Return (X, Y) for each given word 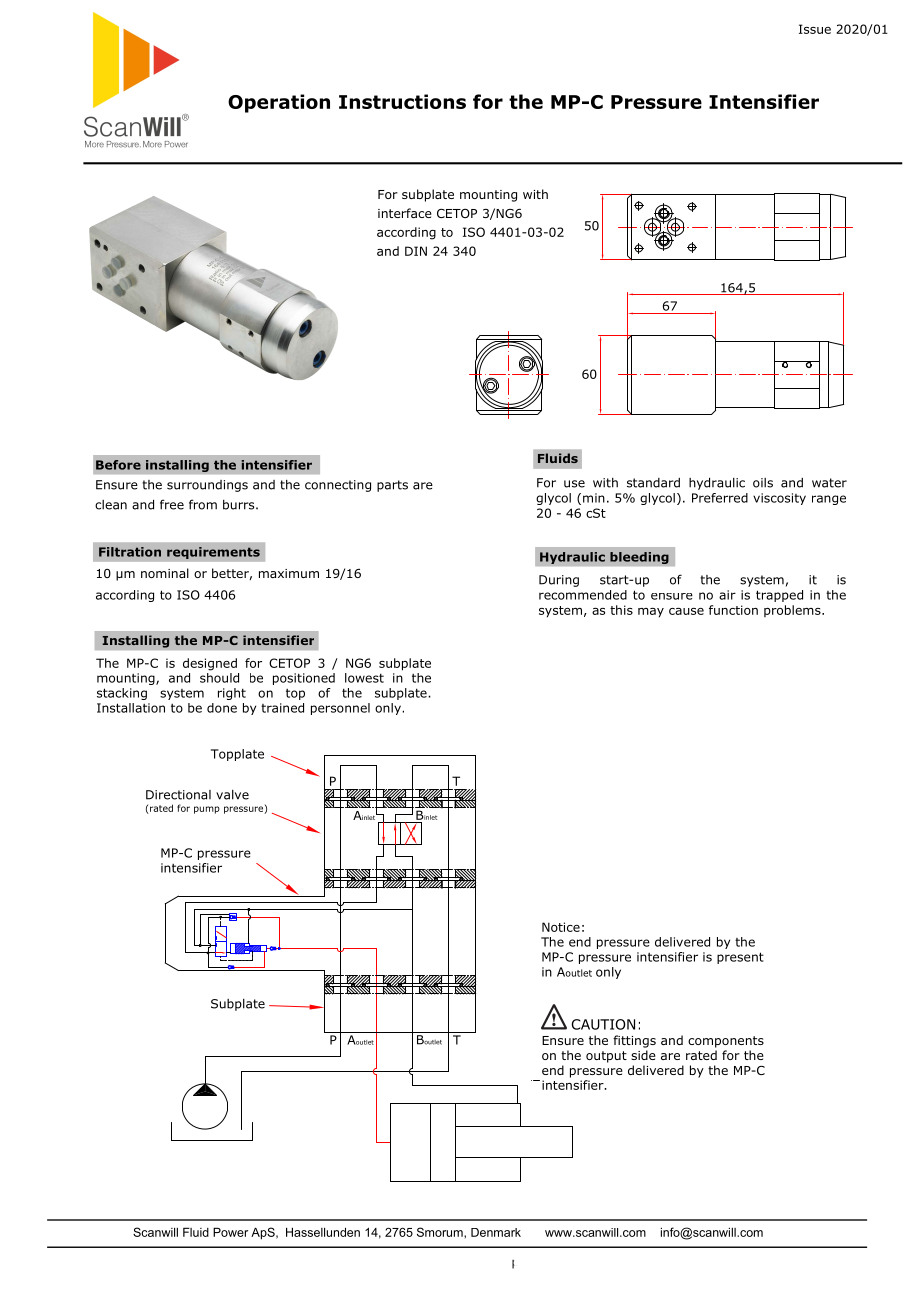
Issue (815, 29)
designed (210, 664)
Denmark (496, 1232)
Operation (279, 103)
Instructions (402, 101)
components (726, 1042)
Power (230, 1232)
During (559, 581)
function (733, 610)
